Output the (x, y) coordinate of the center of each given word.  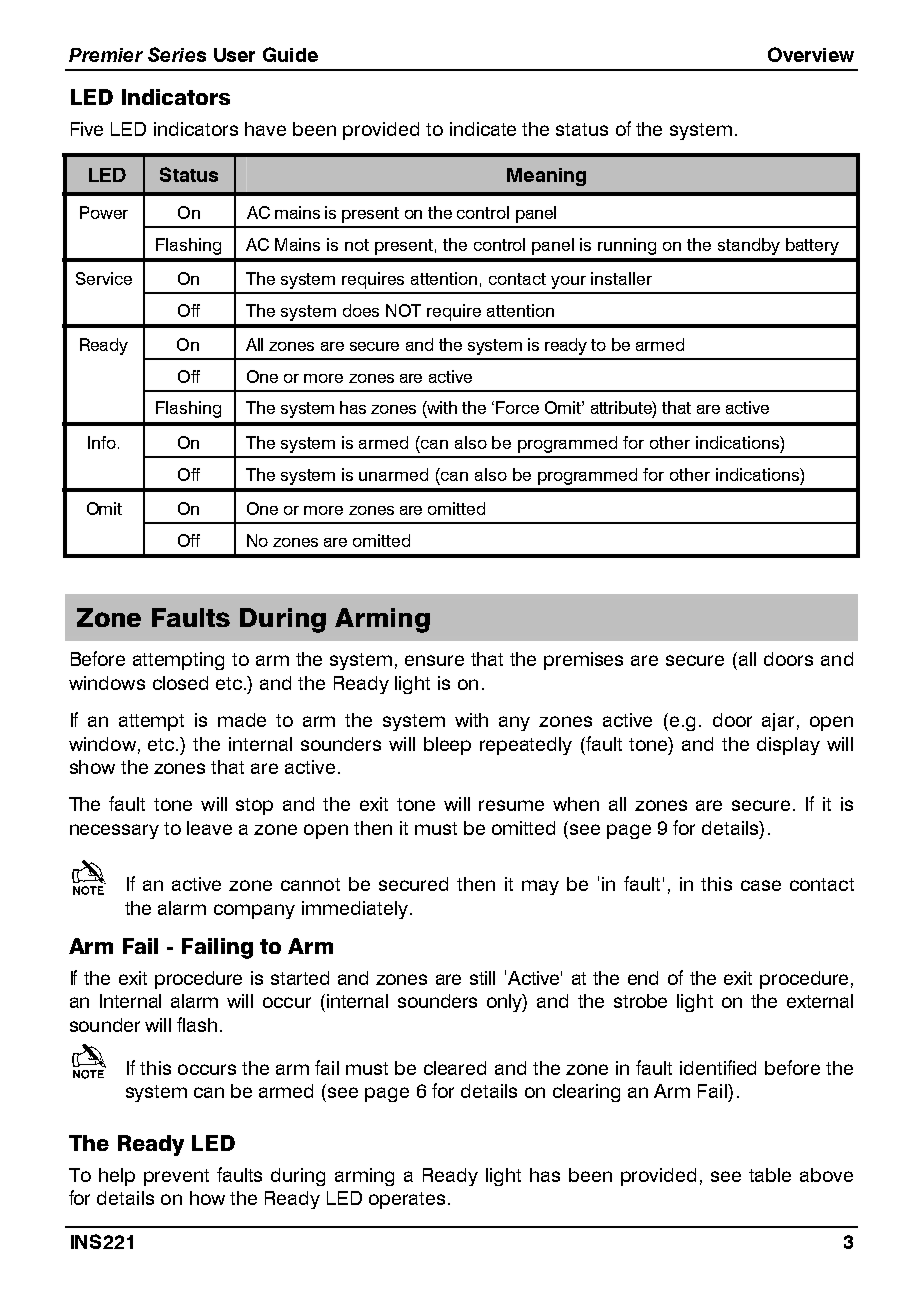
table (770, 1175)
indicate (483, 129)
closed (180, 683)
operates (407, 1200)
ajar (778, 722)
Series (177, 54)
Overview (811, 54)
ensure (434, 660)
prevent (176, 1177)
